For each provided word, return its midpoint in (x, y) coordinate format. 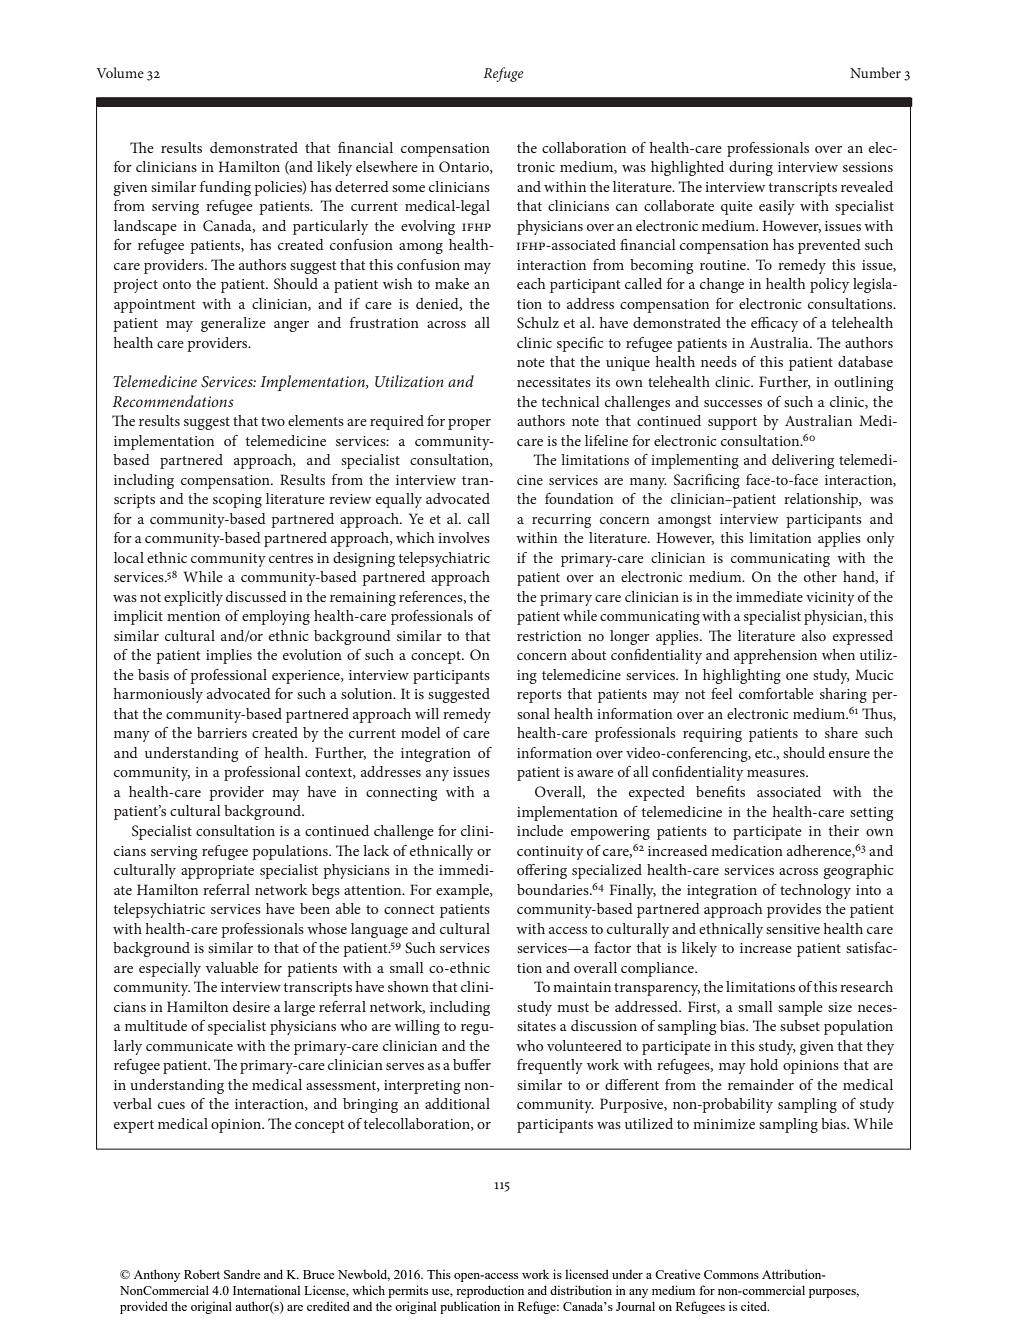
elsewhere (387, 166)
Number (875, 72)
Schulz (538, 322)
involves (464, 537)
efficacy (774, 324)
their (844, 830)
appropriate (217, 872)
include (540, 830)
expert (134, 1126)
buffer (472, 1064)
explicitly (193, 598)
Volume (120, 72)
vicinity (830, 599)
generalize (233, 324)
